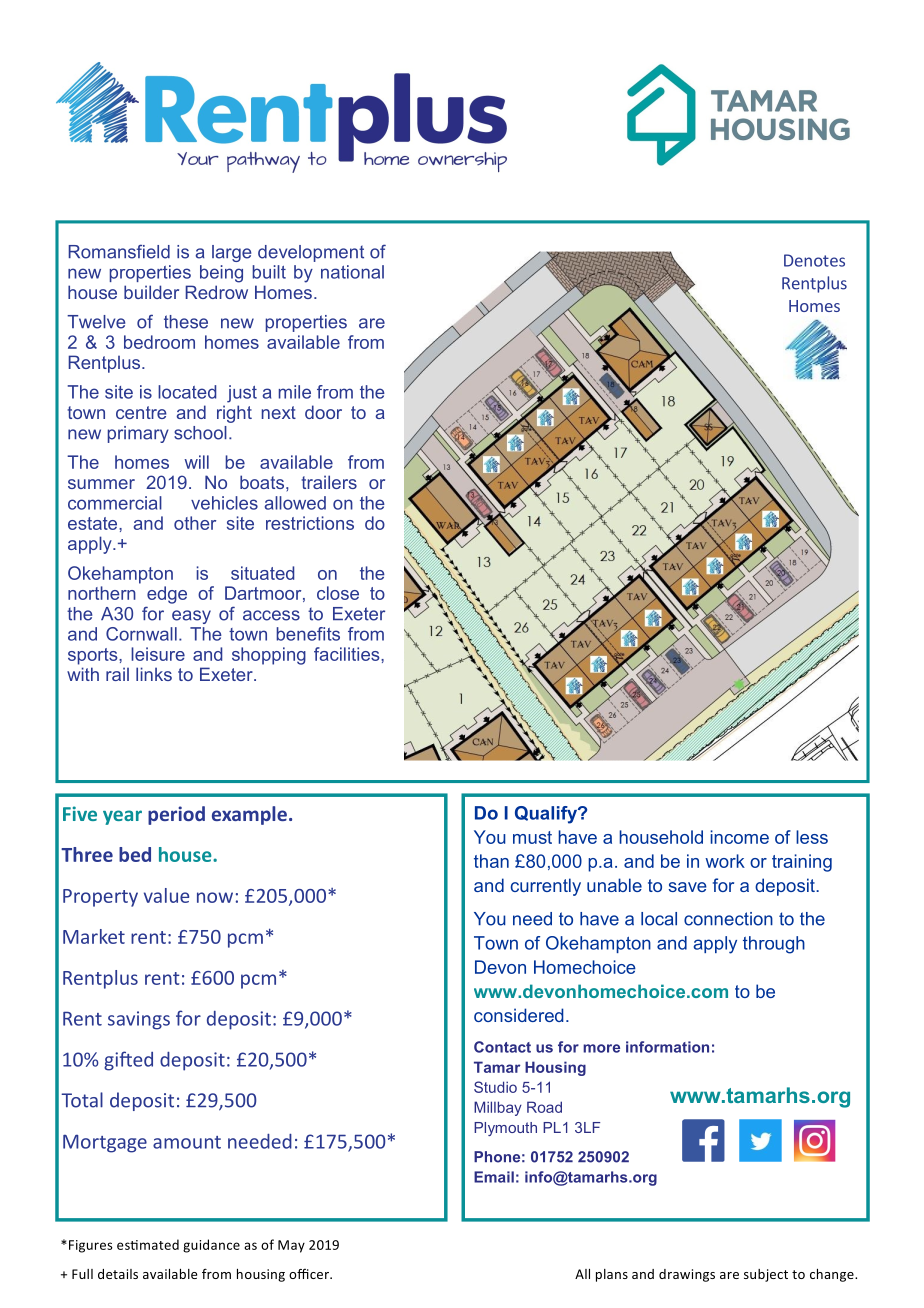 The height and width of the screenshot is (1308, 924). Describe the element at coordinates (151, 292) in the screenshot. I see `builder` at that location.
